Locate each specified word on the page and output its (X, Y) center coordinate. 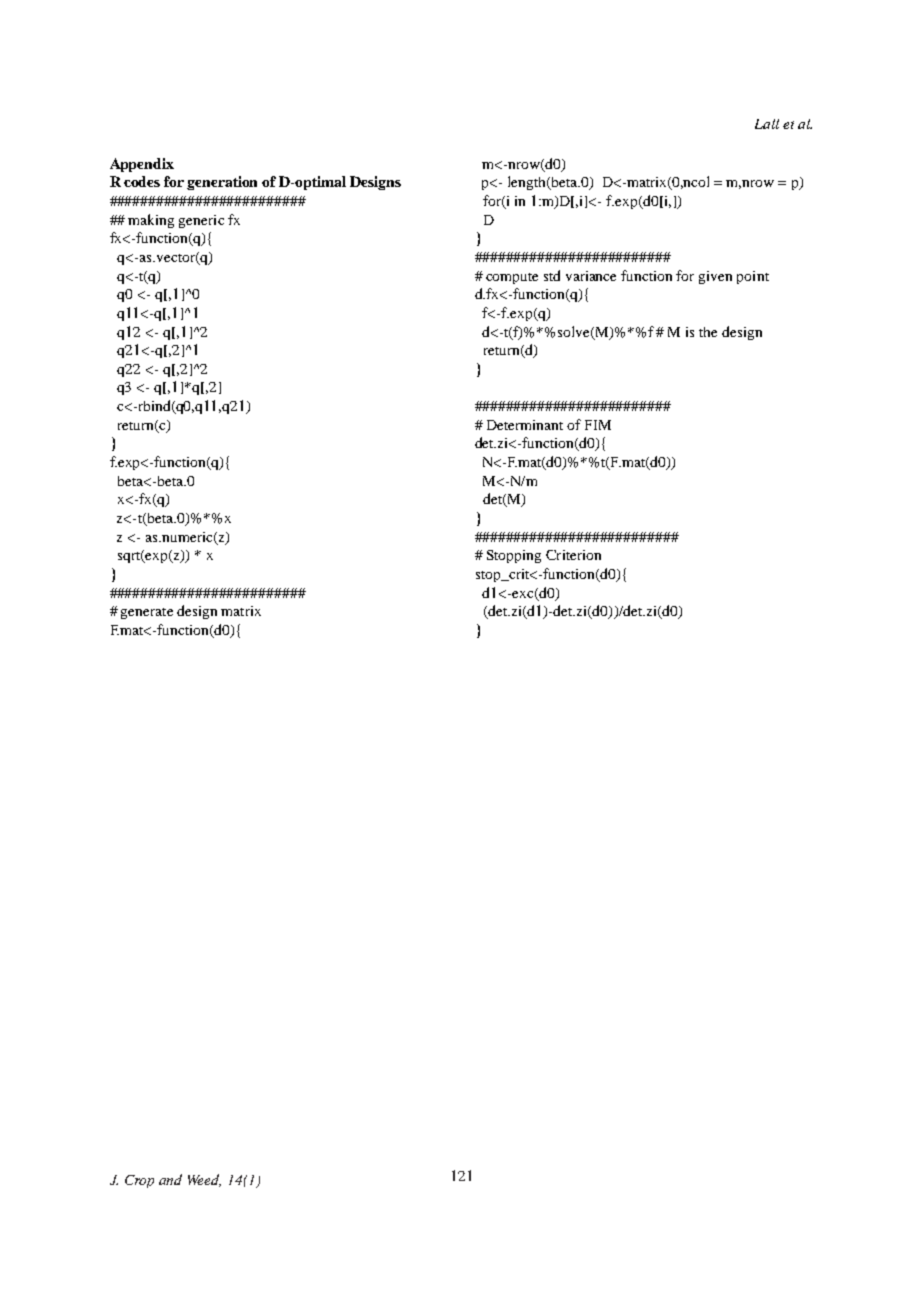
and (170, 1179)
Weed (204, 1180)
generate (147, 613)
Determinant (525, 425)
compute (512, 278)
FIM (598, 425)
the (708, 332)
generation (222, 183)
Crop (139, 1181)
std (552, 275)
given (715, 277)
